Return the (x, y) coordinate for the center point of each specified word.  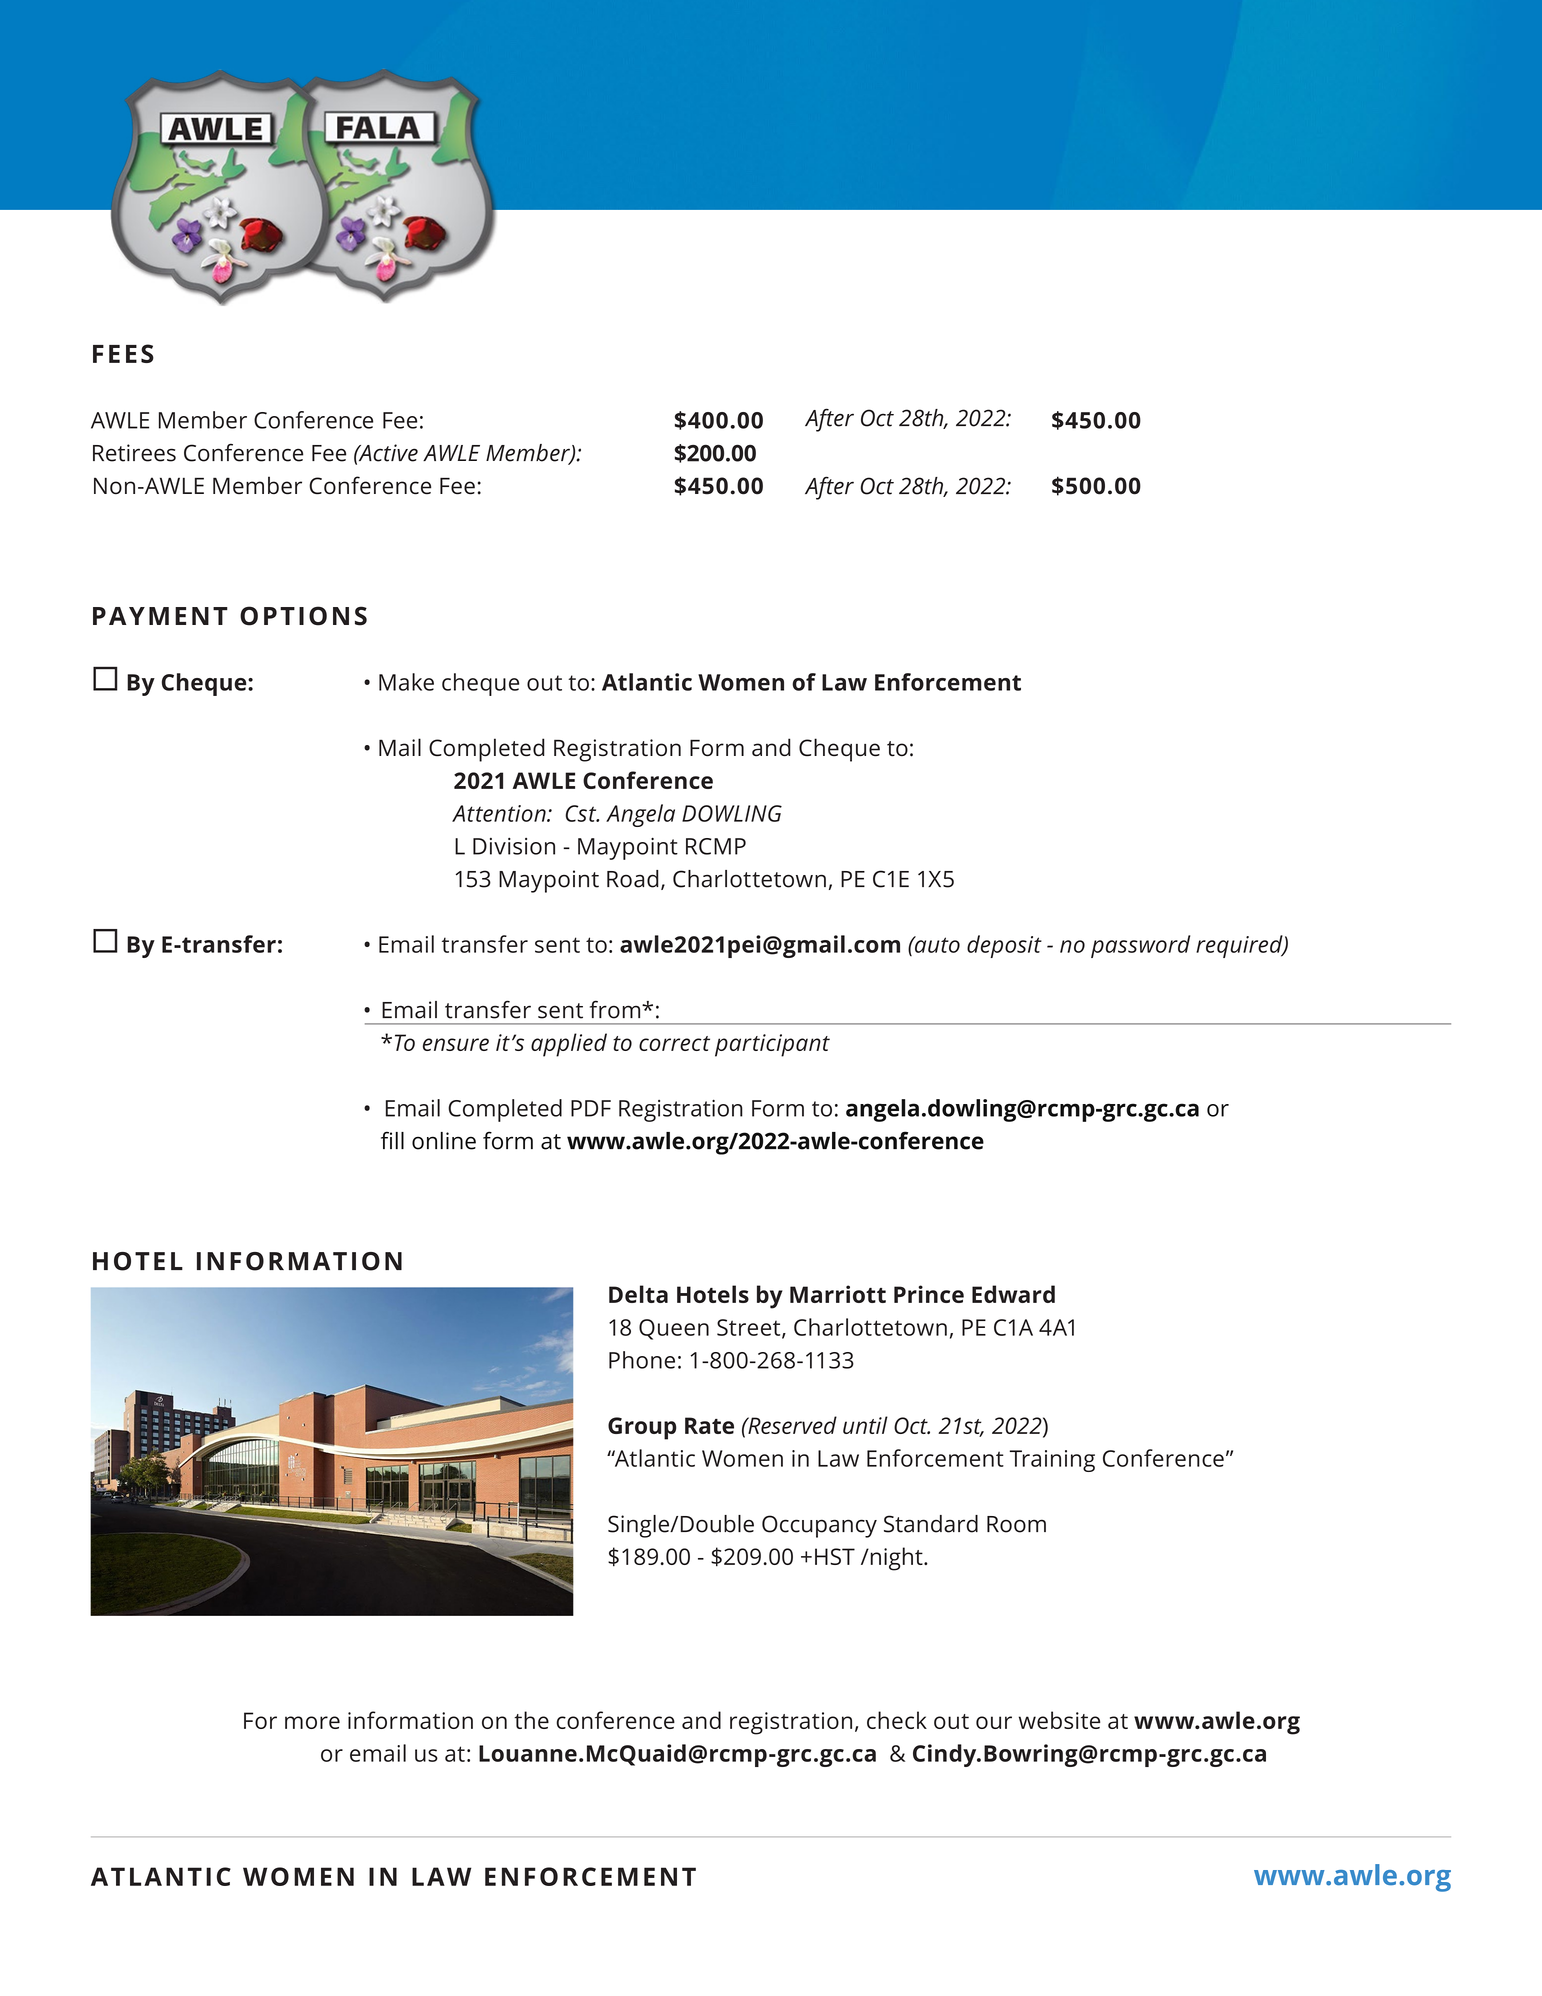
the (531, 1720)
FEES (123, 353)
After (829, 488)
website (1059, 1720)
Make (406, 682)
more (312, 1722)
